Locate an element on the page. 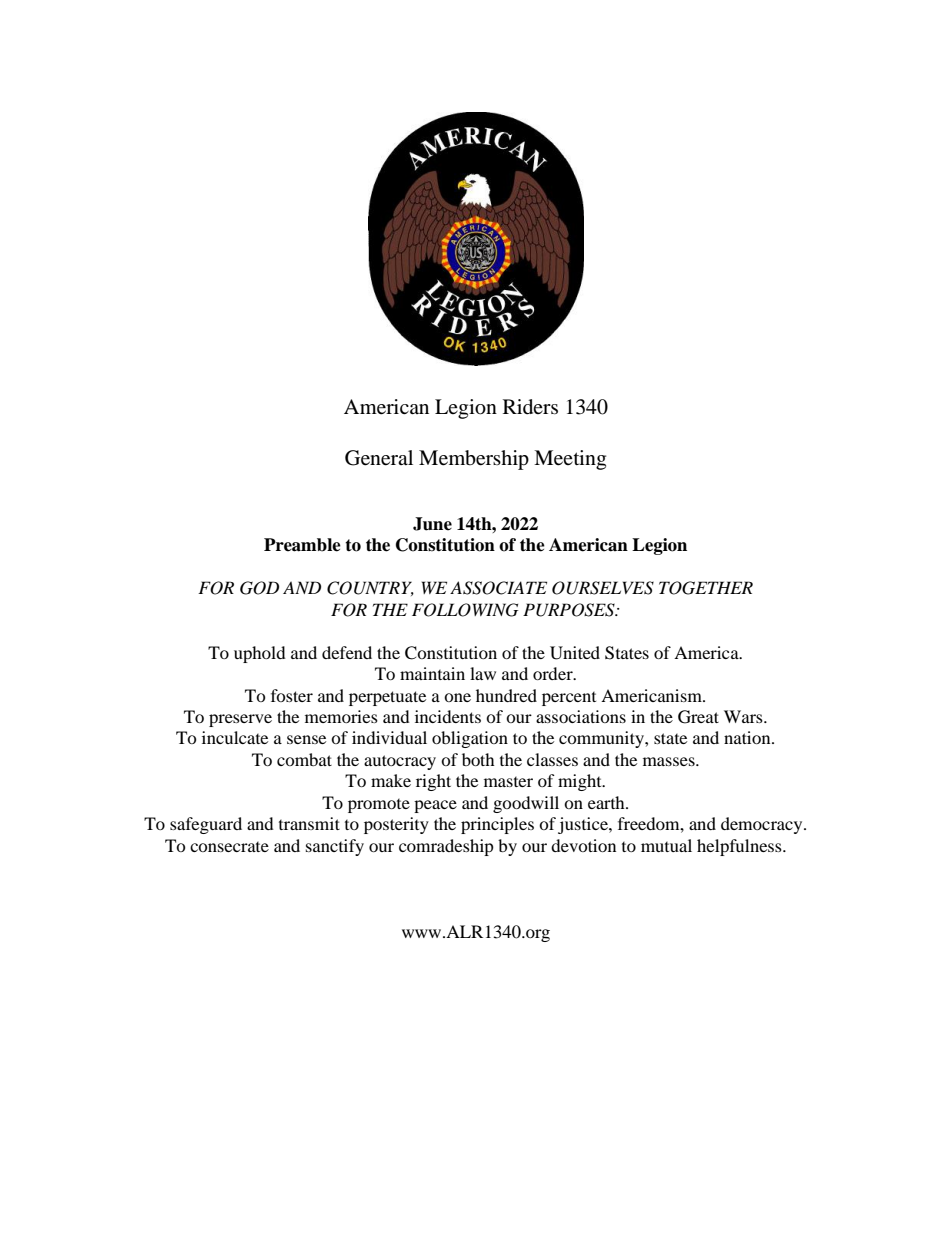 The height and width of the page is (1233, 952). principles is located at coordinates (497, 825).
